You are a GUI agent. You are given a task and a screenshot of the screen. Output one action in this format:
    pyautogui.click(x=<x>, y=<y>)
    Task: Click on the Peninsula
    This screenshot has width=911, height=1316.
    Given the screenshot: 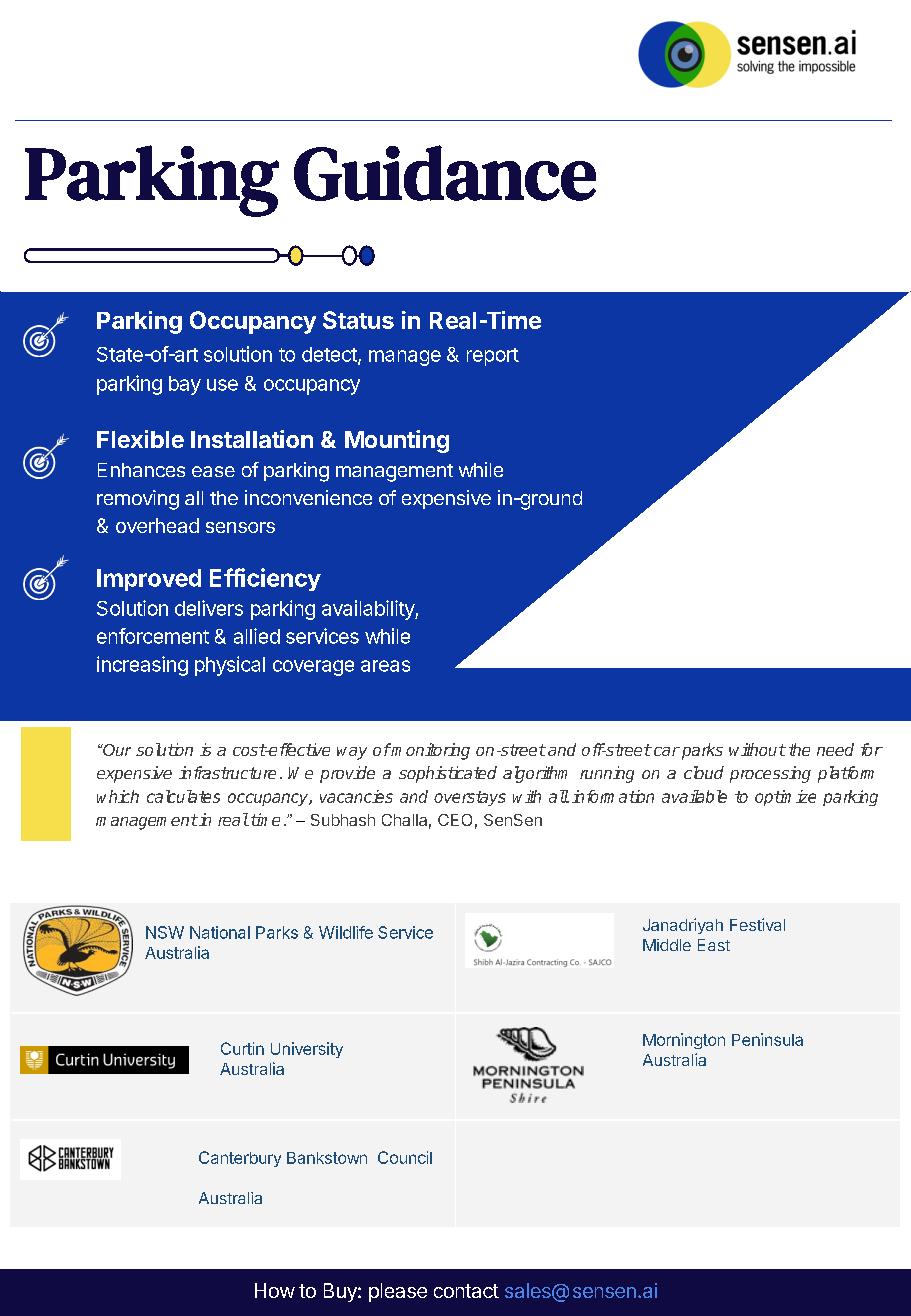 What is the action you would take?
    pyautogui.click(x=767, y=1039)
